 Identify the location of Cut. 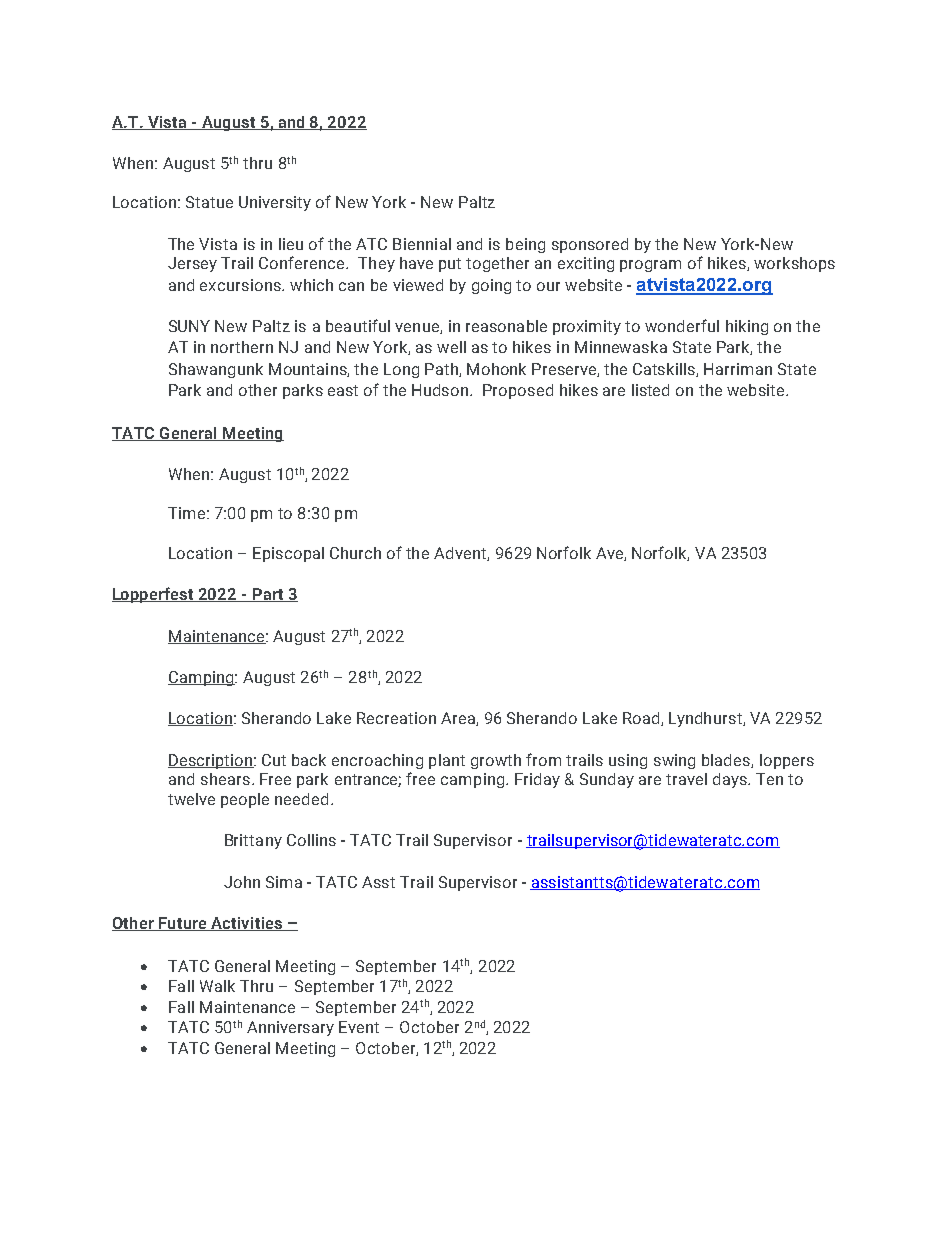
(274, 760).
